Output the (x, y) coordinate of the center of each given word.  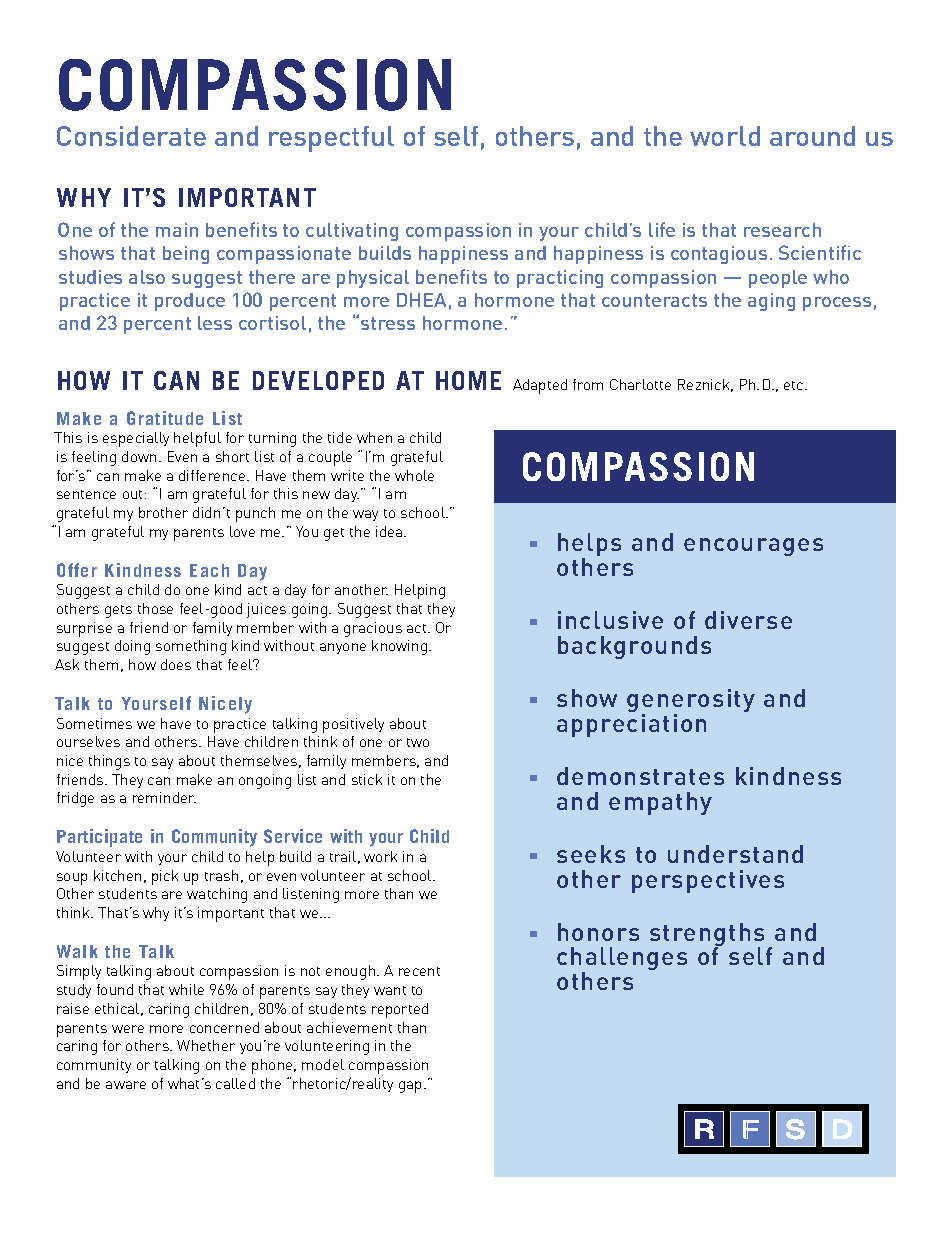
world (725, 136)
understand (735, 854)
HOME (468, 380)
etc (795, 385)
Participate (99, 838)
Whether (206, 1045)
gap (412, 1087)
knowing (401, 647)
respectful (331, 139)
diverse (748, 620)
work (380, 856)
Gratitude (165, 418)
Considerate (131, 136)
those (155, 608)
